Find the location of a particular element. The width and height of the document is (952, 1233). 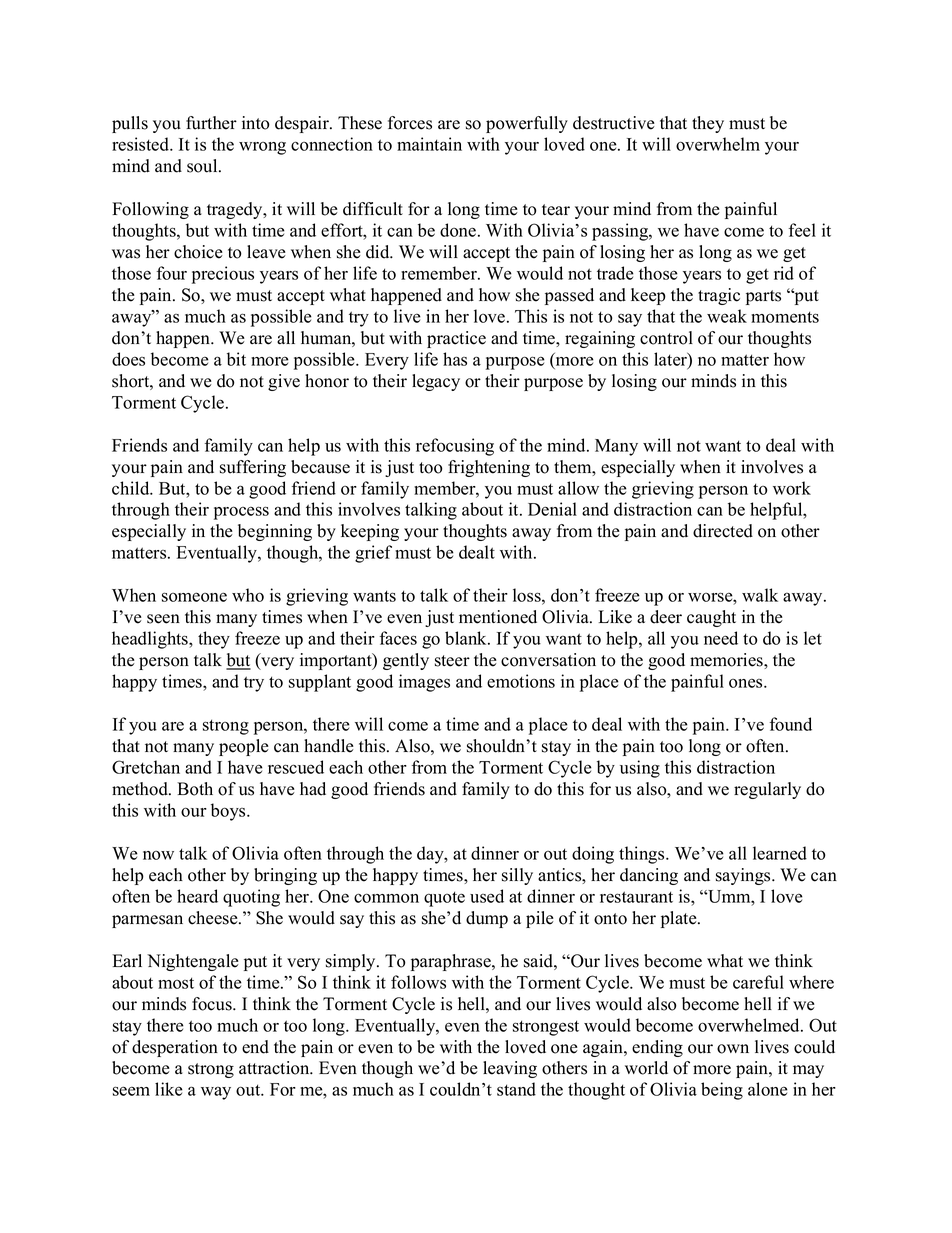

soul is located at coordinates (203, 166).
